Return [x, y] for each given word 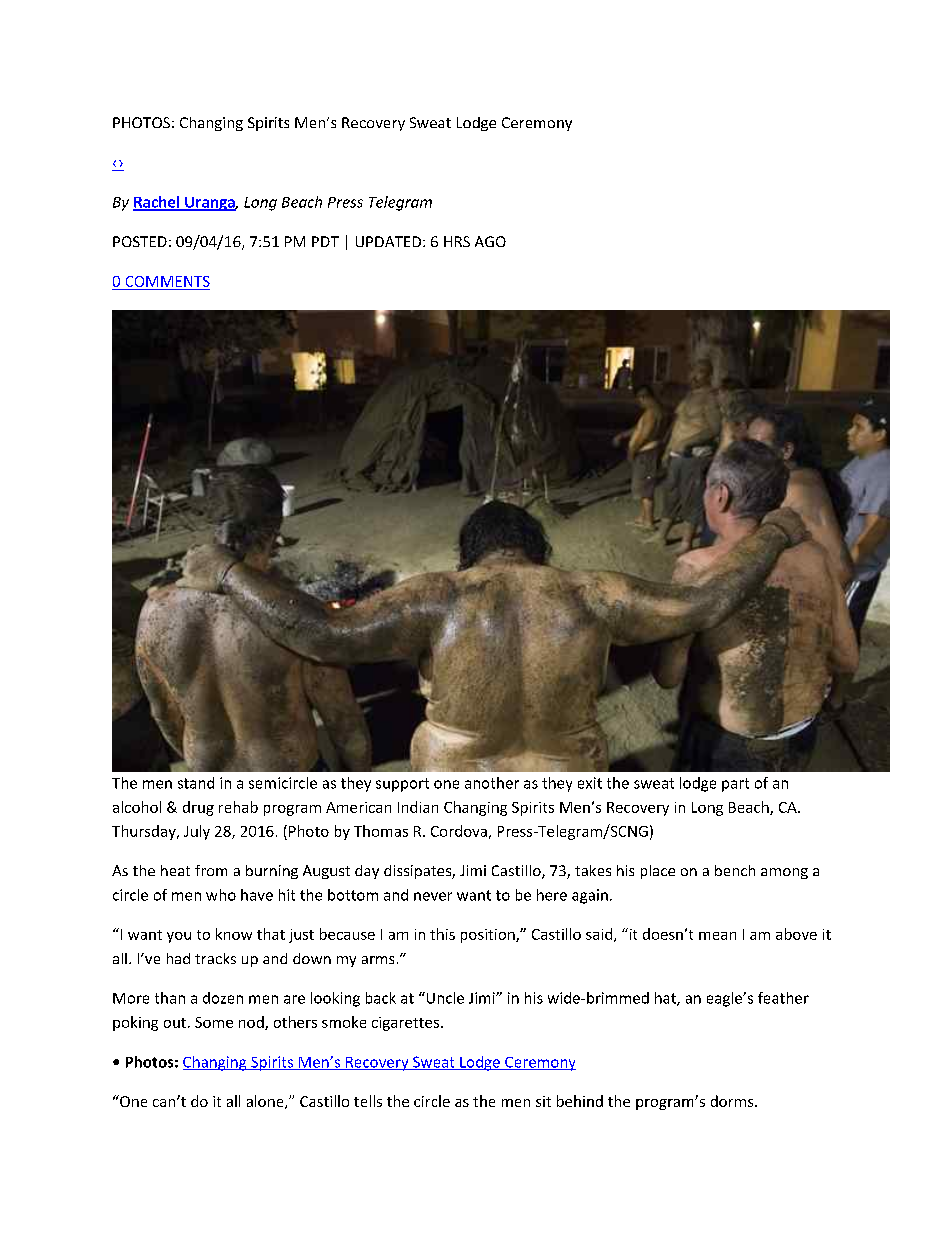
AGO [490, 241]
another [492, 783]
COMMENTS [168, 281]
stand [196, 783]
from [211, 870]
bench [735, 870]
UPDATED [388, 241]
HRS [457, 241]
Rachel [157, 203]
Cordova [459, 831]
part [735, 785]
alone [266, 1102]
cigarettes [407, 1024]
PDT [325, 241]
